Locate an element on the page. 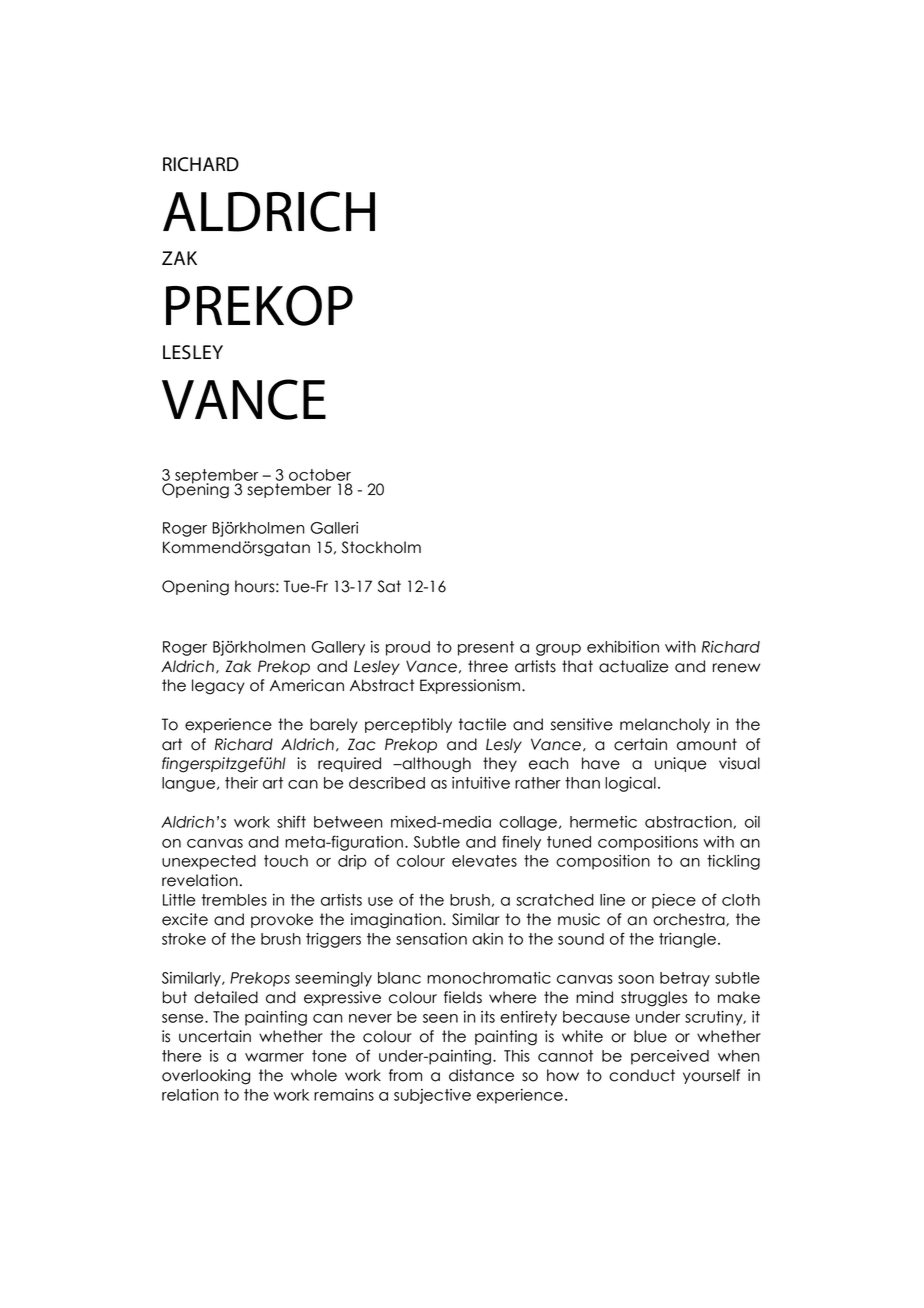 The width and height of the document is (924, 1308). exhibition is located at coordinates (623, 647).
